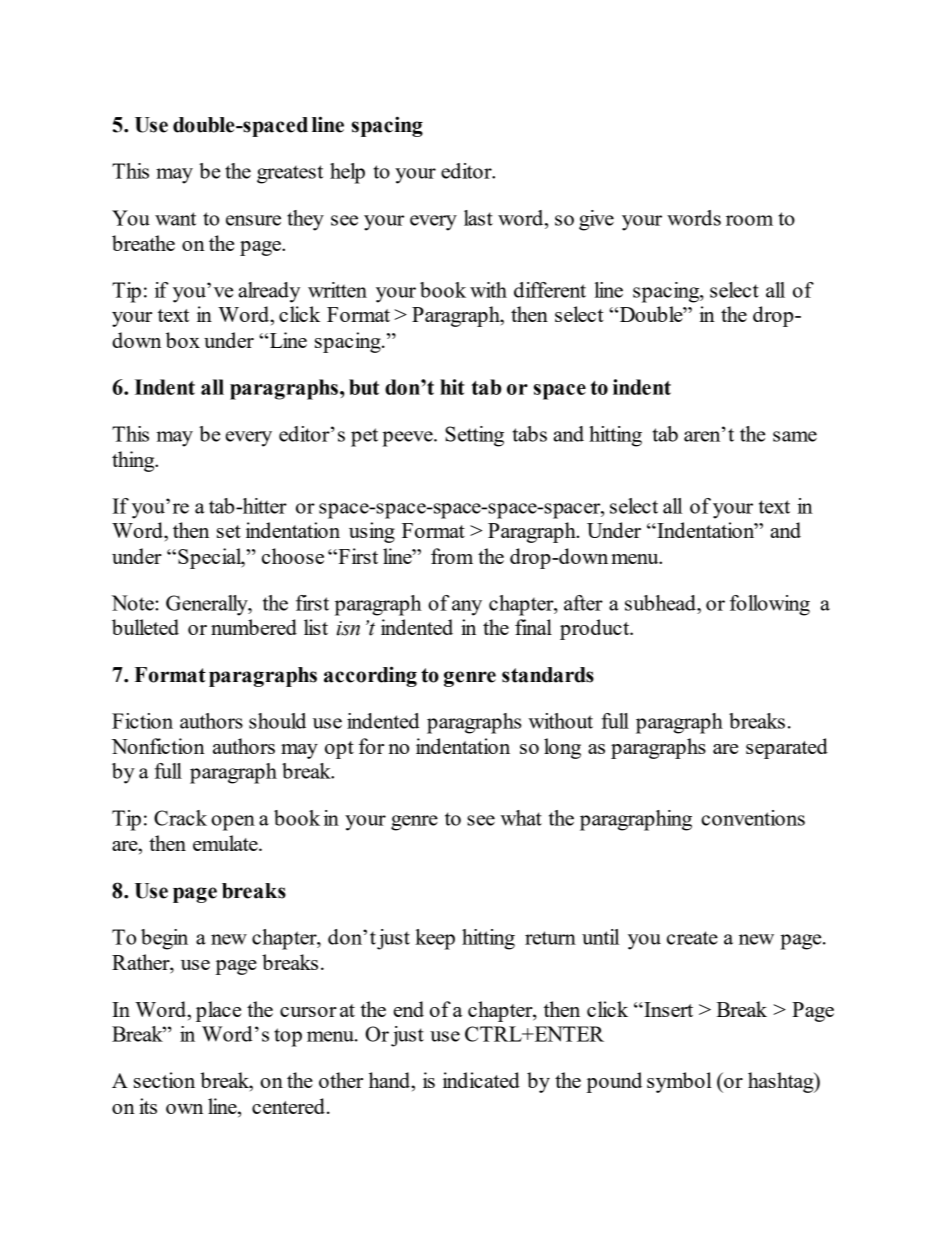  I want to click on section, so click(164, 1080).
